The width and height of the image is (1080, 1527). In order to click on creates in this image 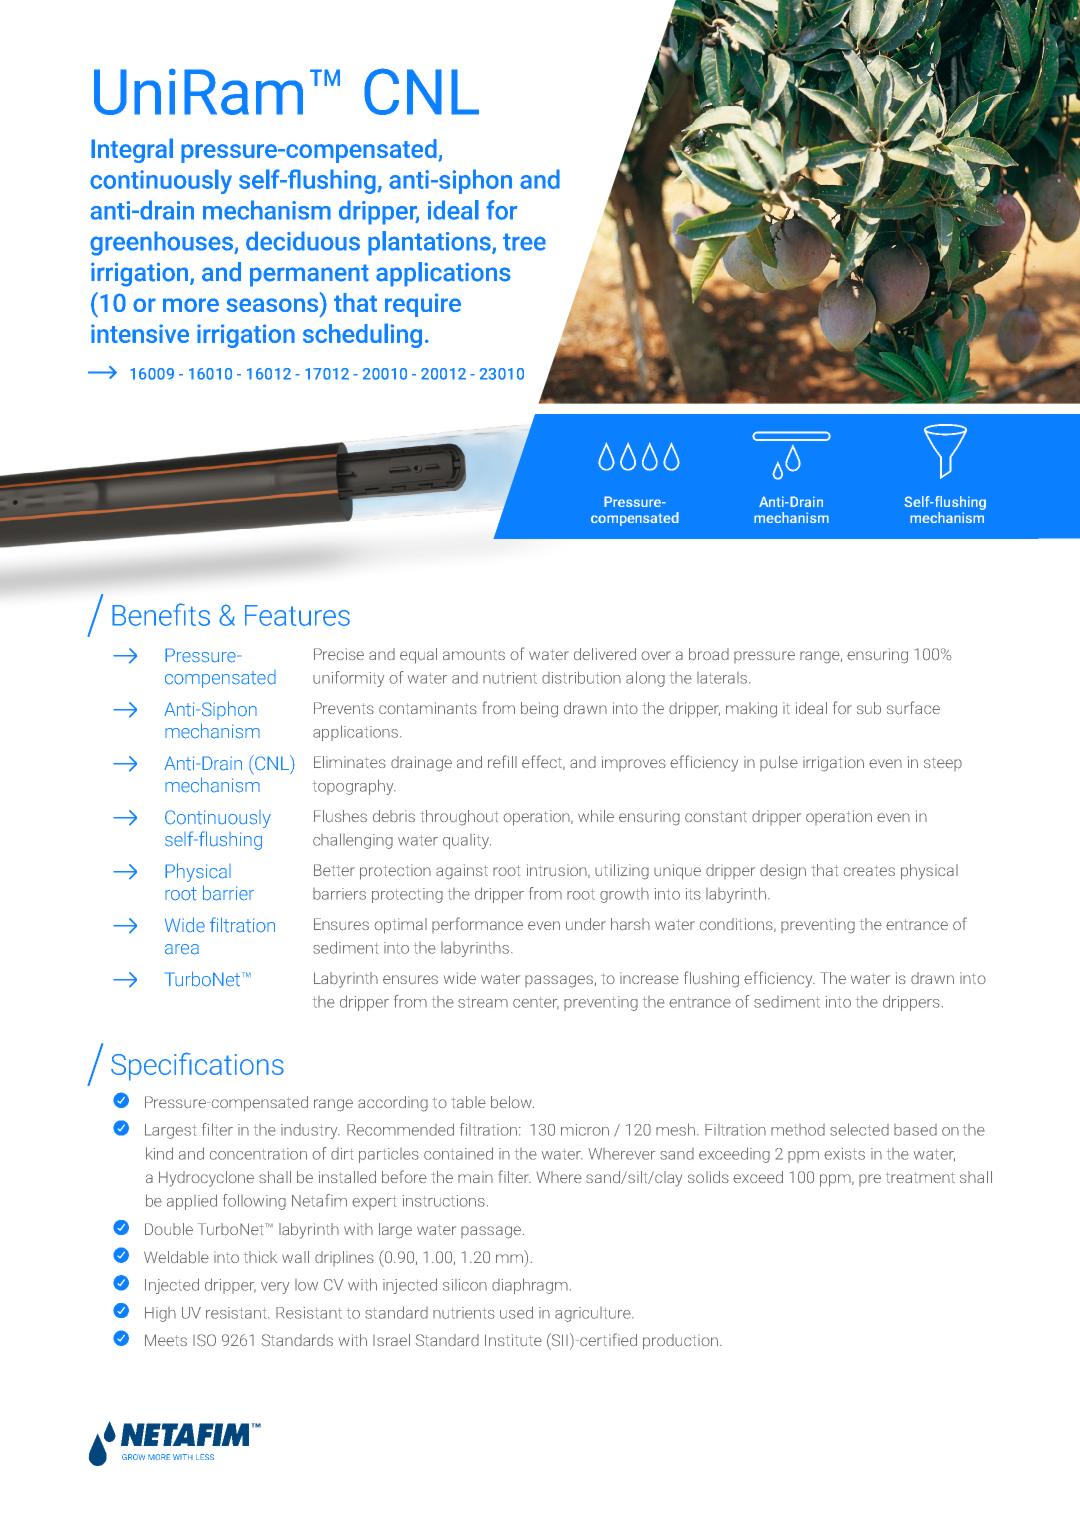, I will do `click(869, 870)`.
